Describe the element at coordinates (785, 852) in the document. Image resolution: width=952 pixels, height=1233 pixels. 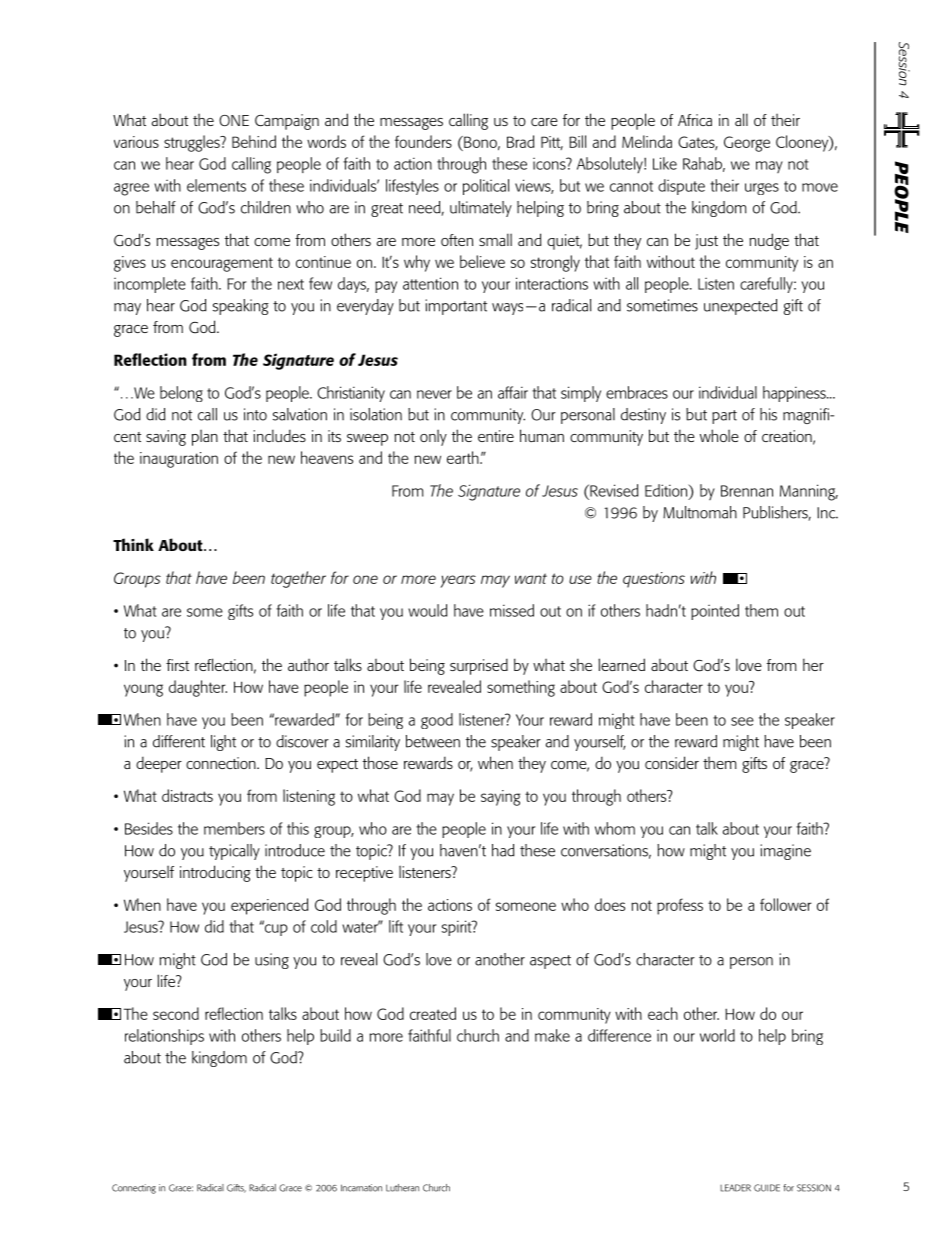
I see `imagine` at that location.
